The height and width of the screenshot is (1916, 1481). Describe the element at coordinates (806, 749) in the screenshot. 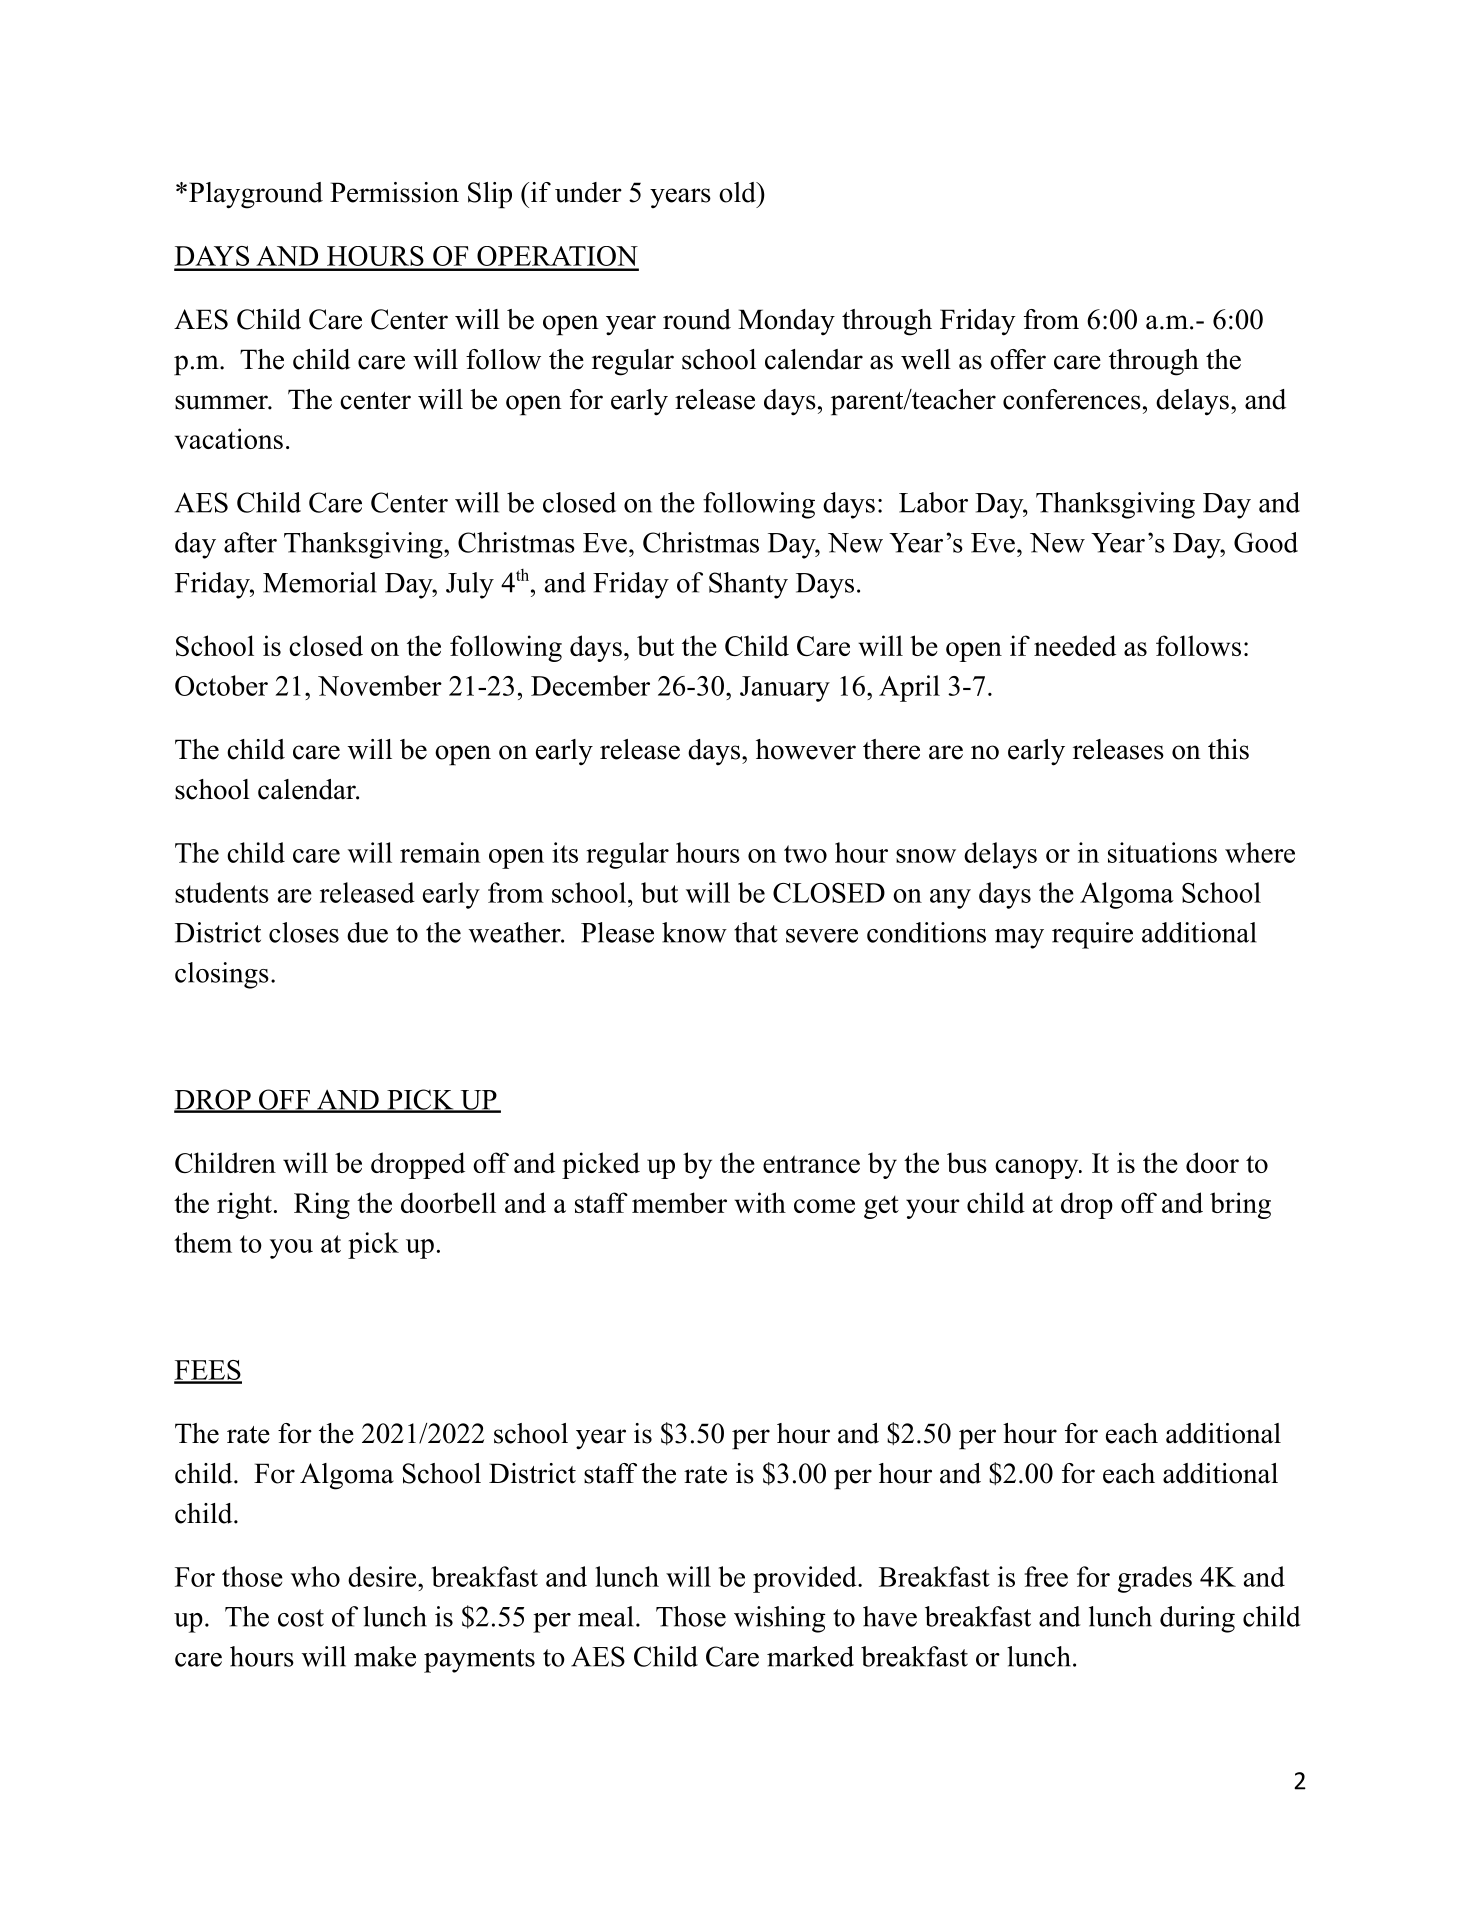

I see `however` at that location.
